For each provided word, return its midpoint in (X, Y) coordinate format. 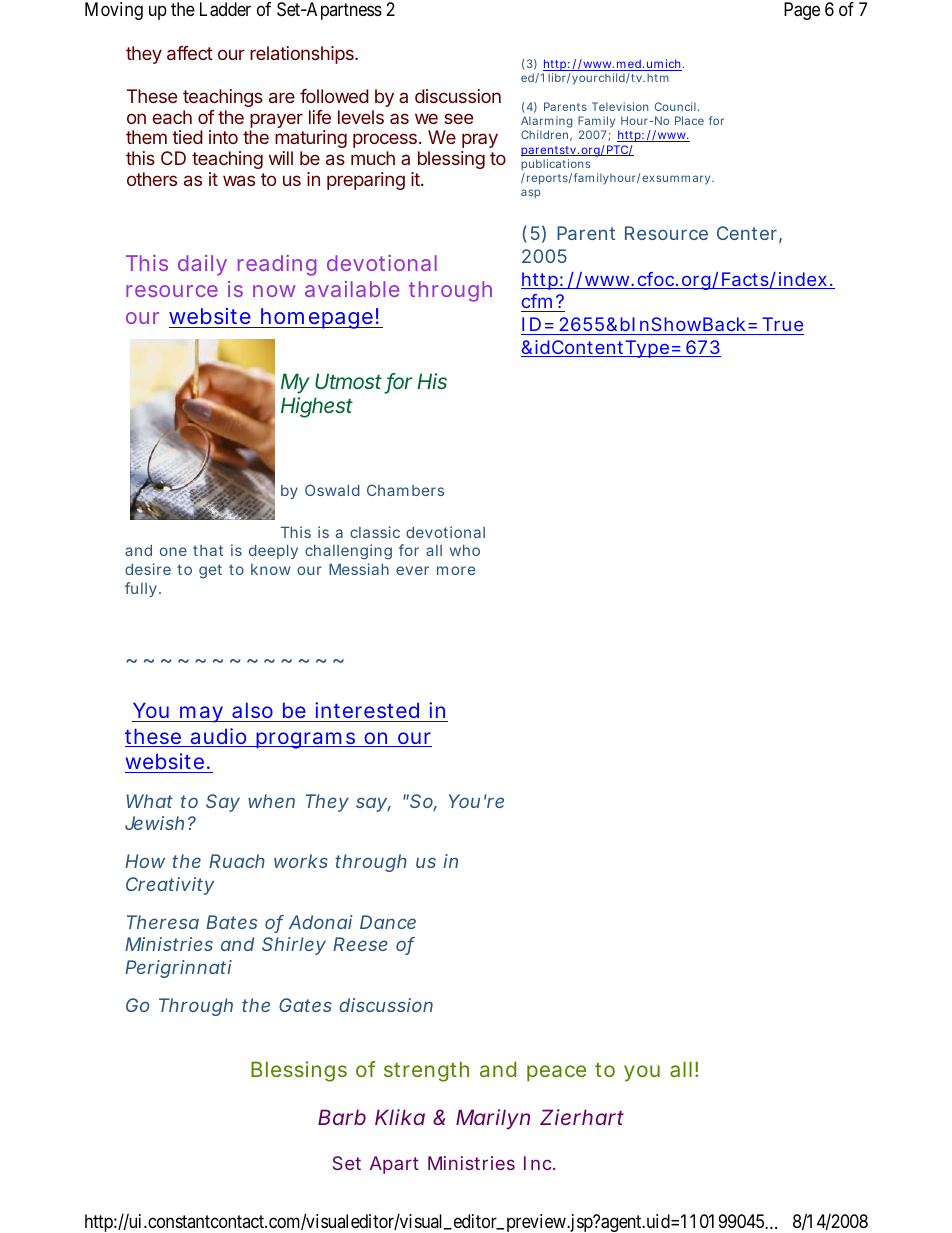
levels (361, 117)
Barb (342, 1117)
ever (412, 570)
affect (190, 53)
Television (620, 106)
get (210, 571)
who (465, 550)
